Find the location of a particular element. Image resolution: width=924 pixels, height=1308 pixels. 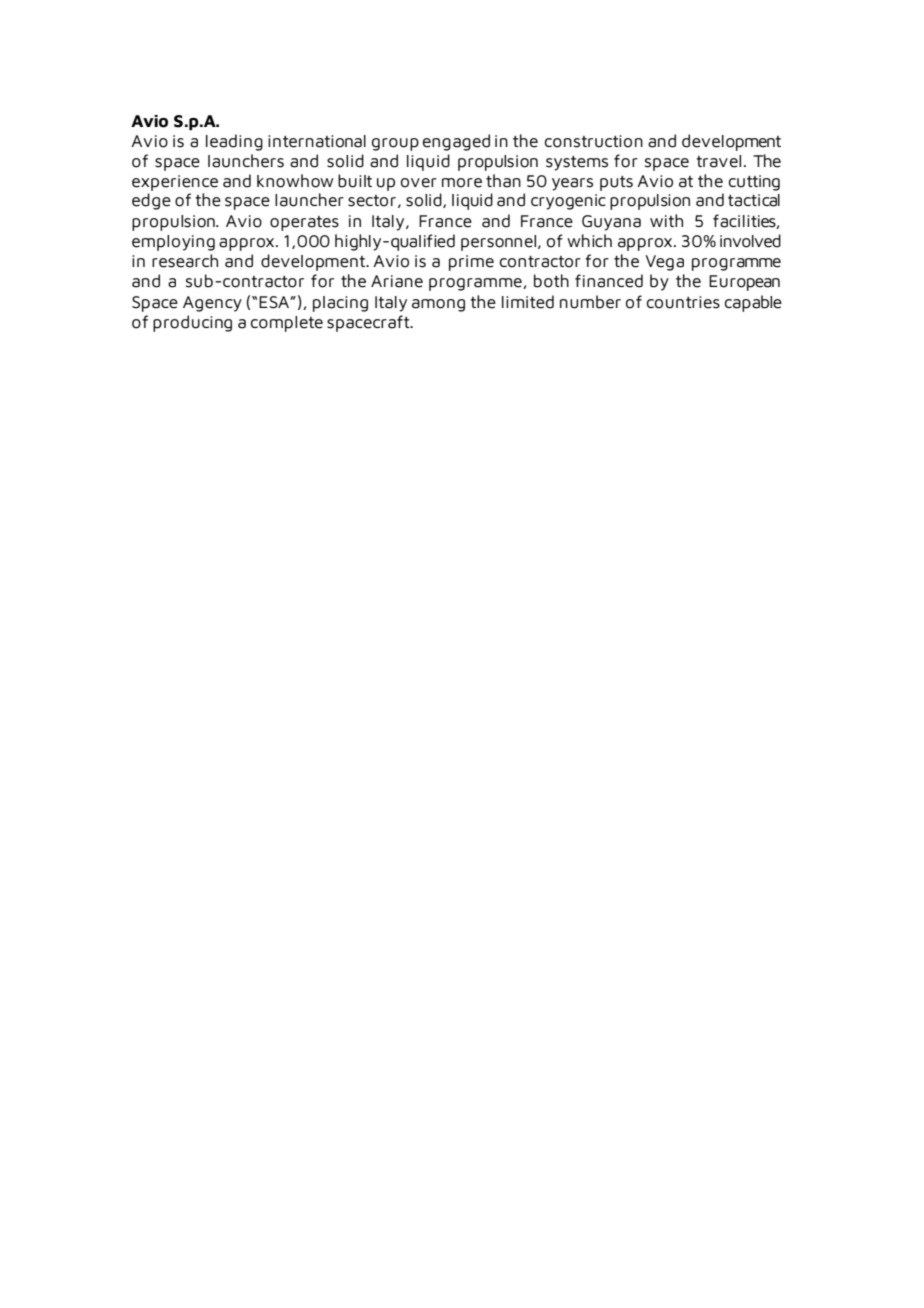

producing is located at coordinates (192, 323).
